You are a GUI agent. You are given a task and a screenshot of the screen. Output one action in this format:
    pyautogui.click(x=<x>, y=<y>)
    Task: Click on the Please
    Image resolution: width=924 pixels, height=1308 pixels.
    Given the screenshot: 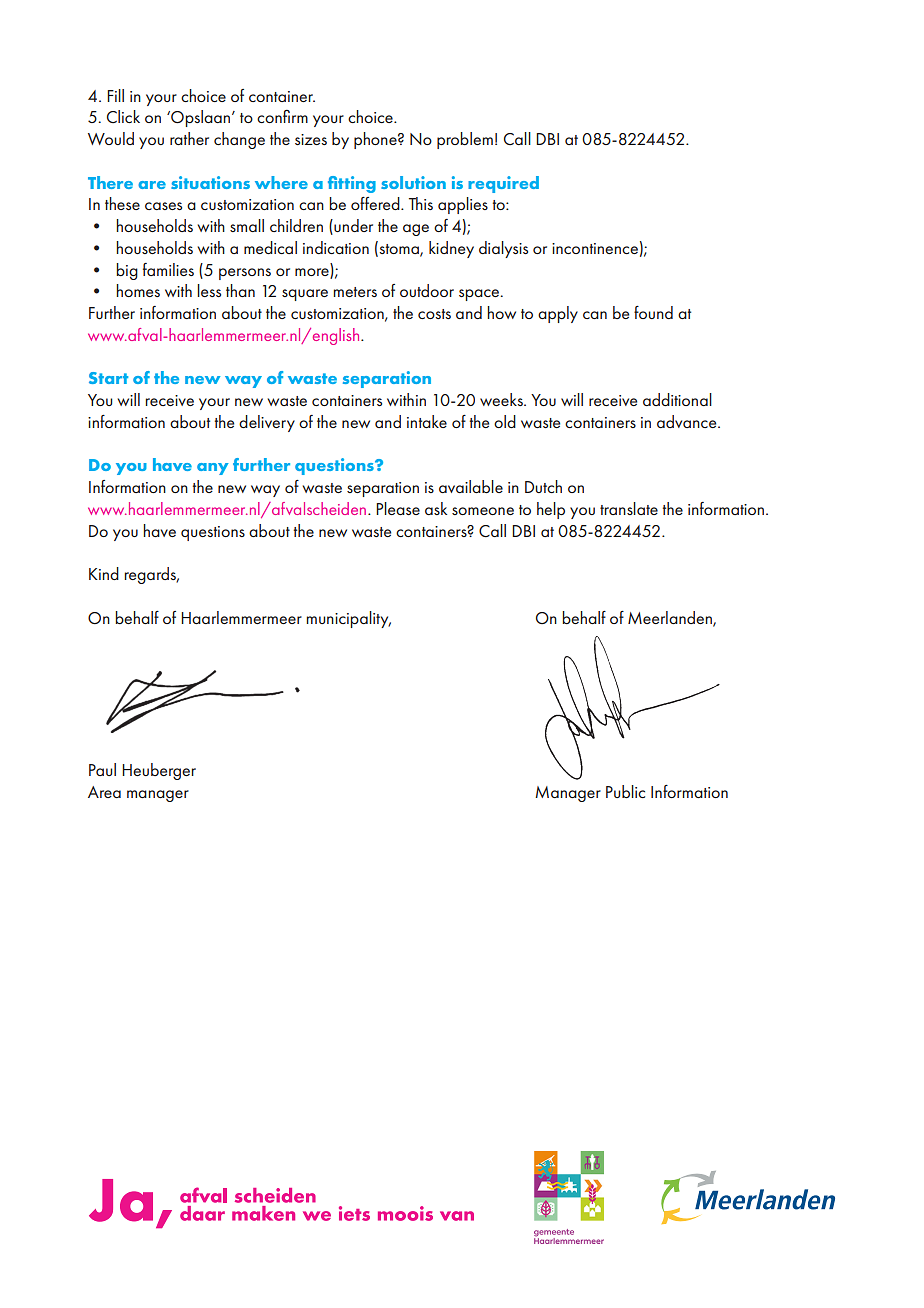 What is the action you would take?
    pyautogui.click(x=398, y=508)
